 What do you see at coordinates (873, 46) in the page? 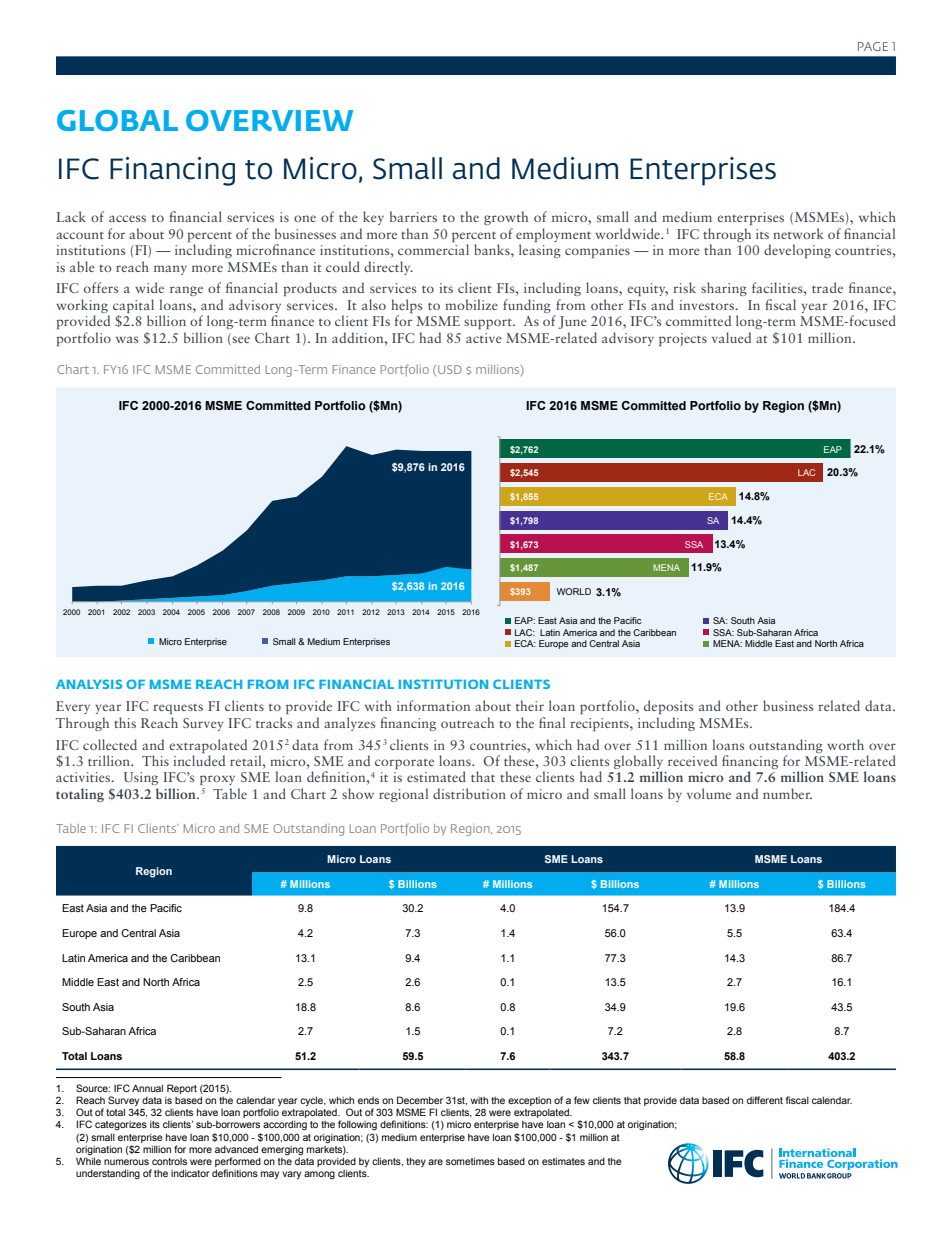
I see `PAGE` at bounding box center [873, 46].
